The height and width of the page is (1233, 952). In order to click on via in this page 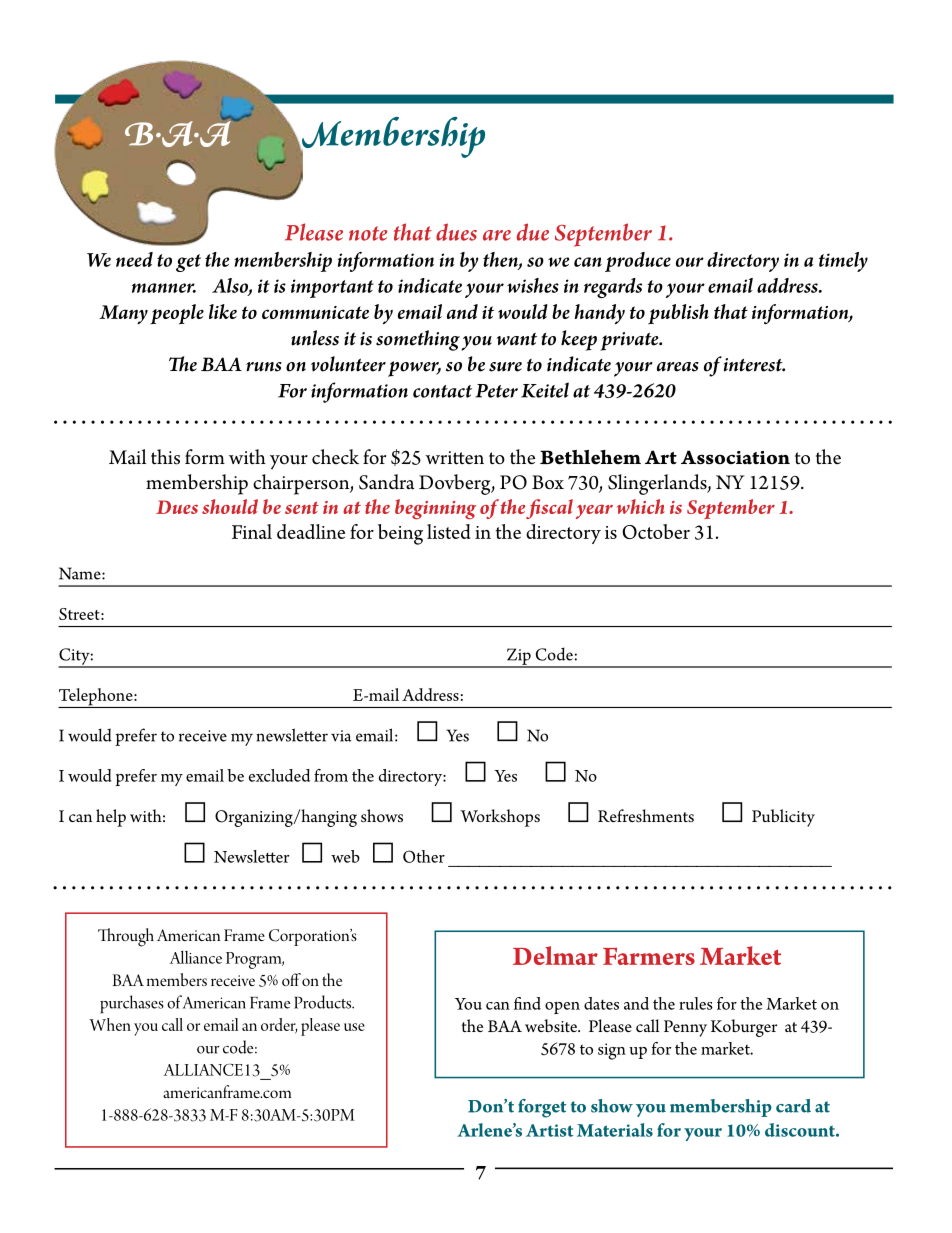, I will do `click(341, 736)`.
